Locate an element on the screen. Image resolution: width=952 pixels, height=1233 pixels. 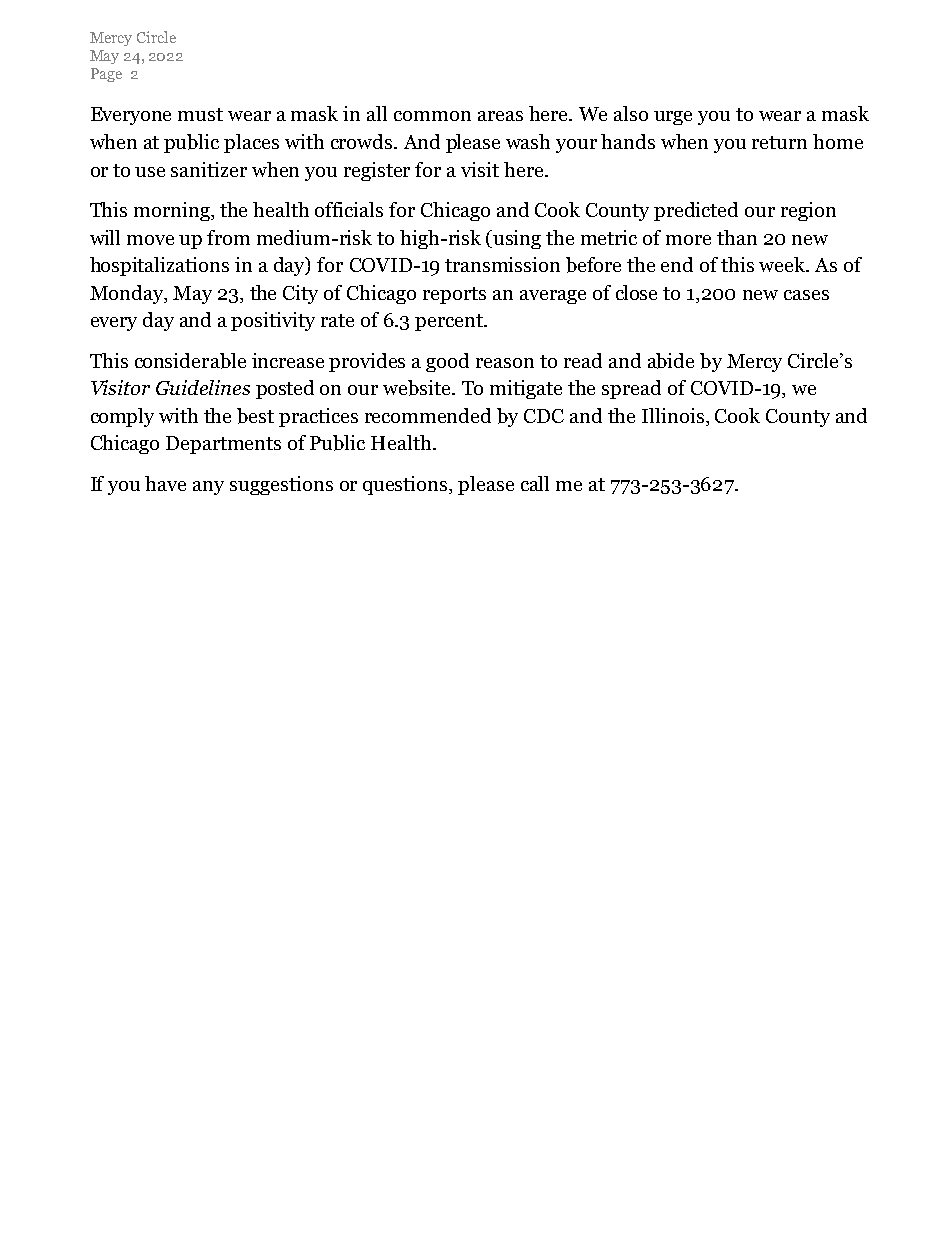
abide is located at coordinates (671, 361).
